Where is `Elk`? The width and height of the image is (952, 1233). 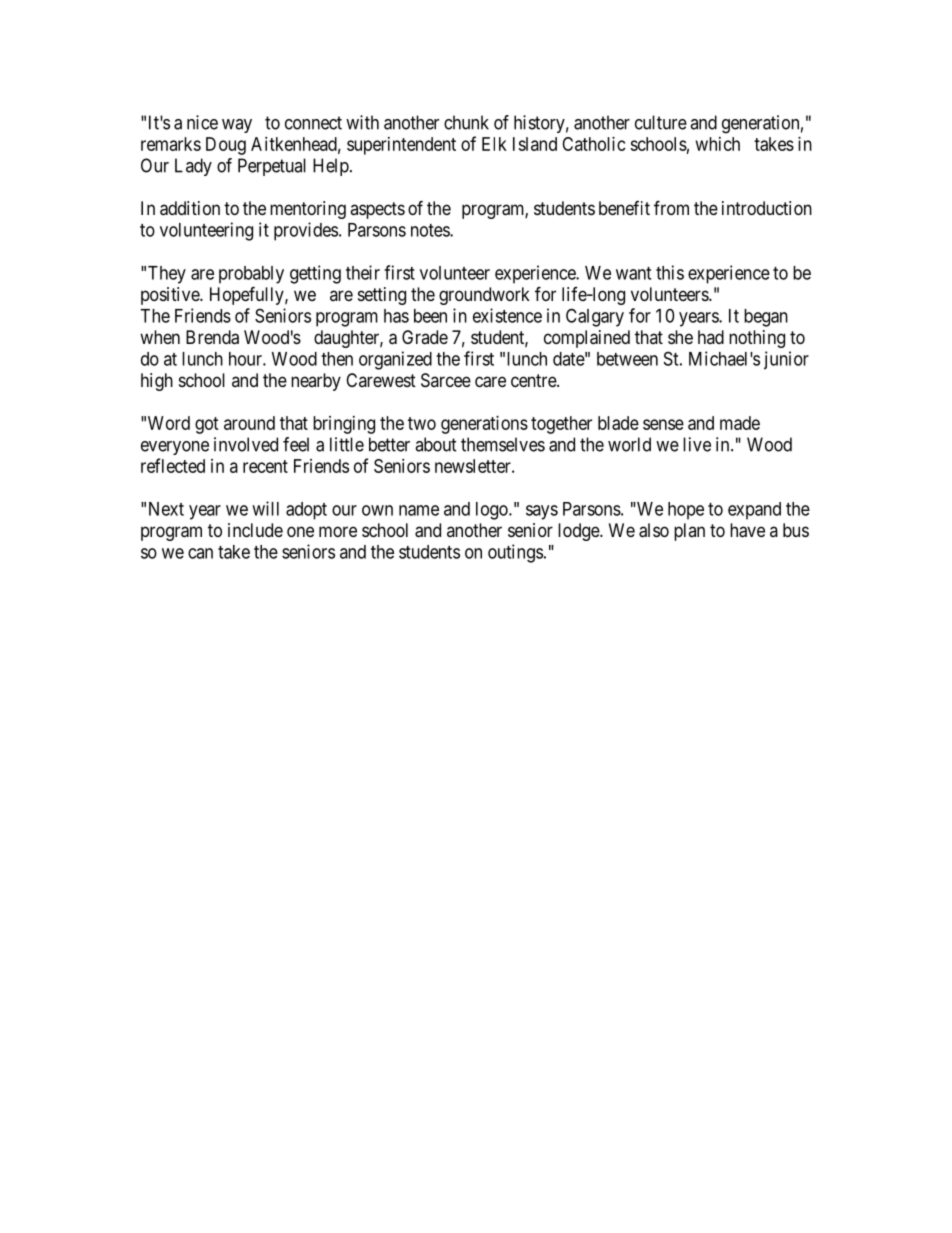
Elk is located at coordinates (494, 144).
